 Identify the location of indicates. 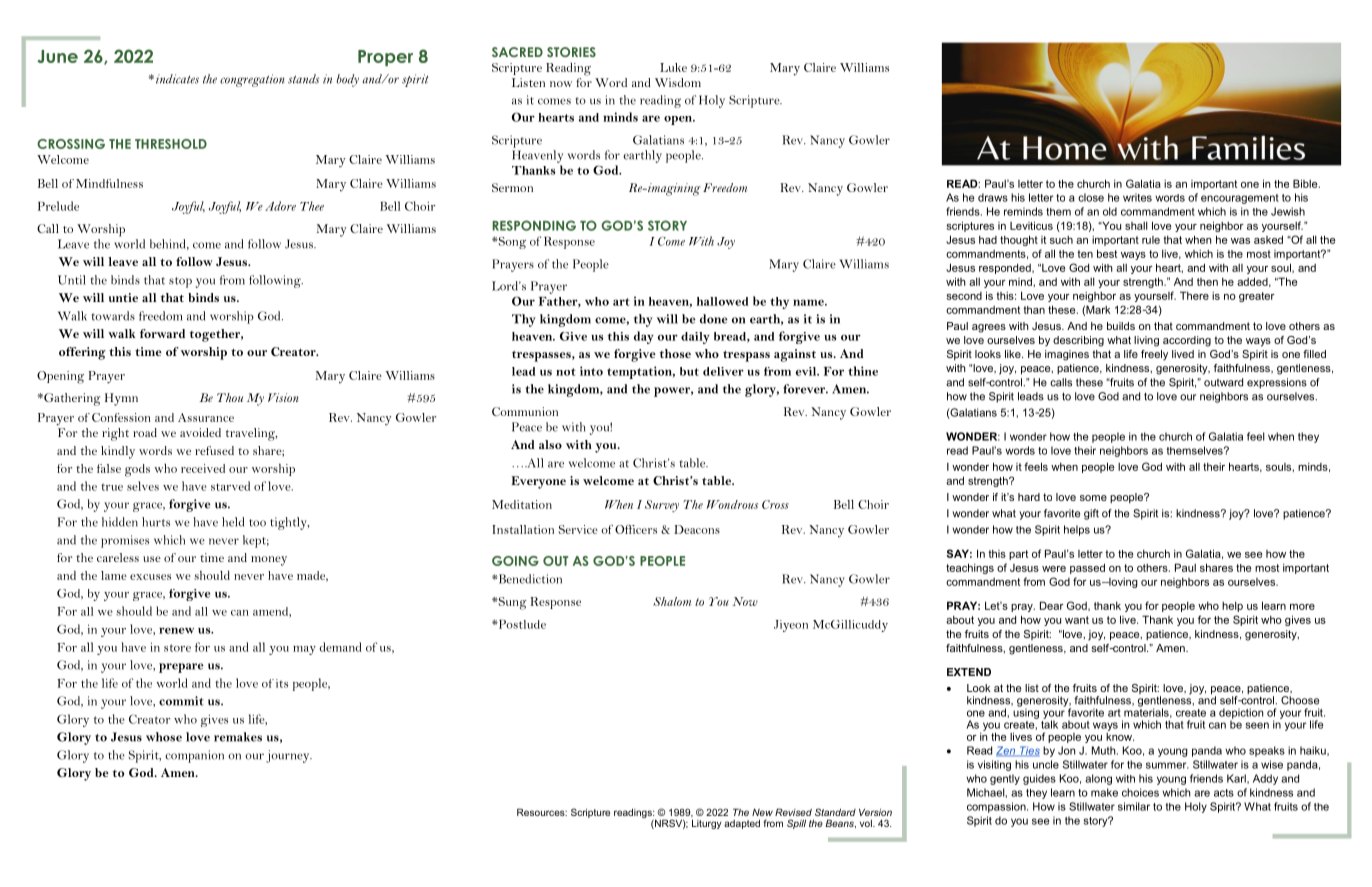
(177, 79).
